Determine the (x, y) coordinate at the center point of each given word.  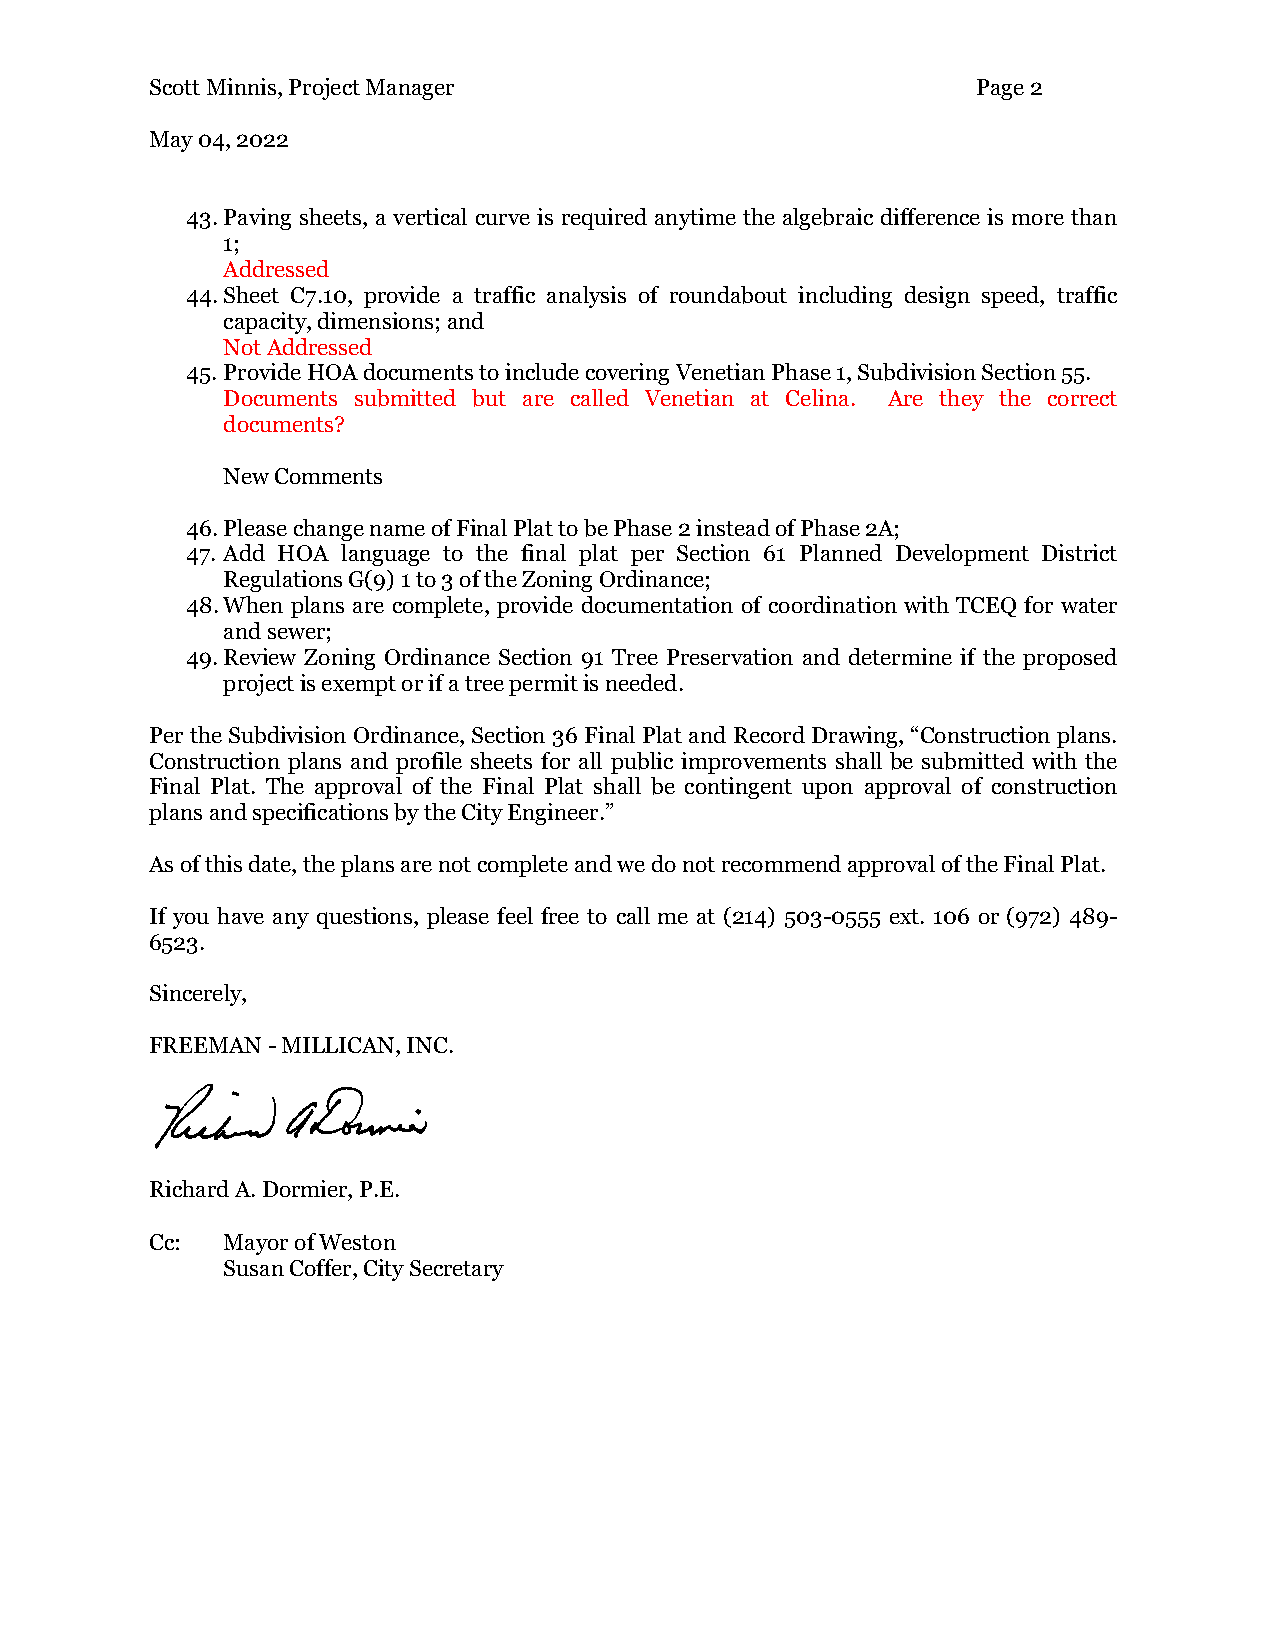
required (604, 219)
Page (1000, 89)
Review (260, 656)
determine (900, 656)
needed (641, 682)
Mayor (256, 1244)
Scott (175, 87)
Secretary (457, 1270)
